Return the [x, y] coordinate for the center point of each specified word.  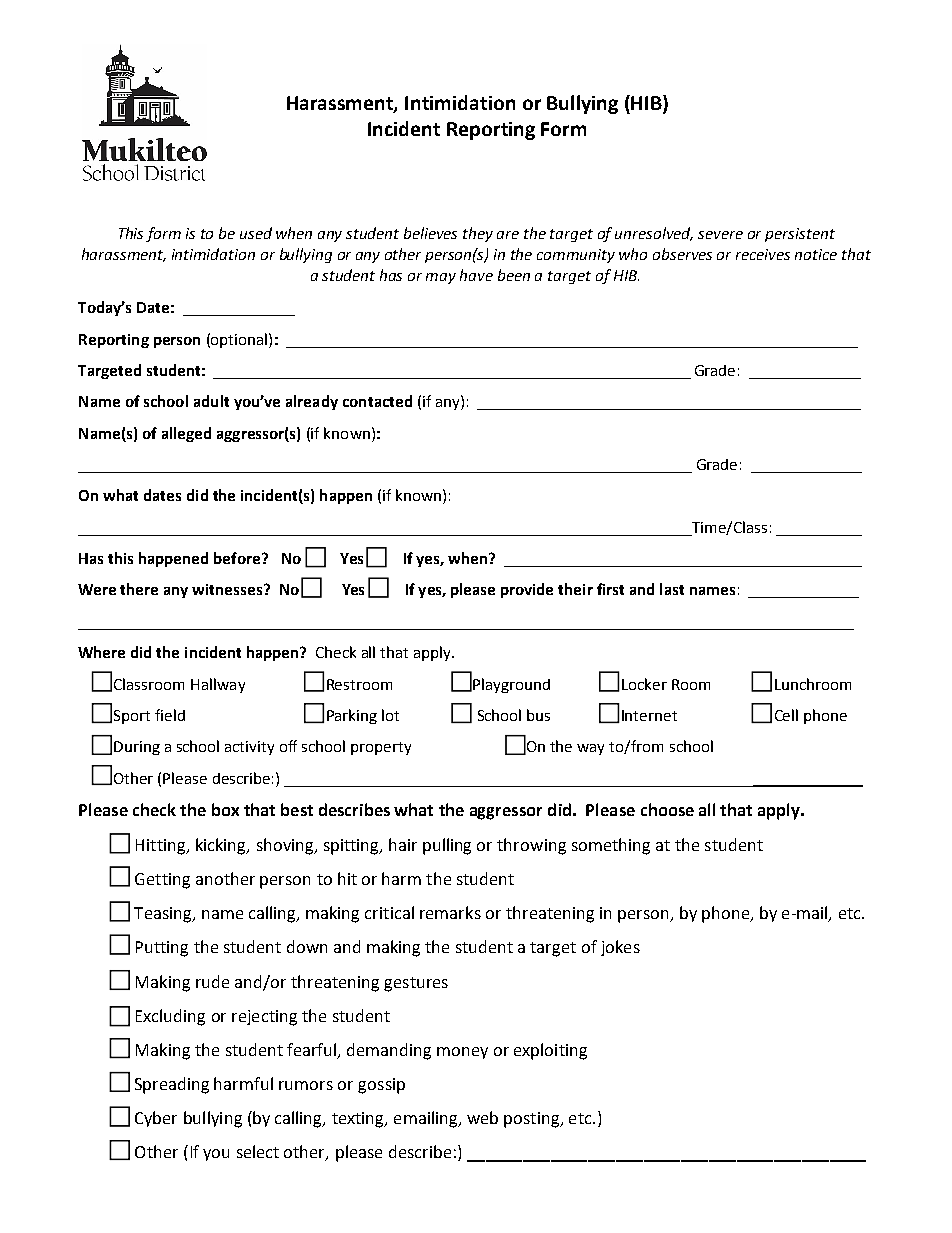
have [476, 275]
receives [763, 254]
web [482, 1117]
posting [533, 1120]
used [256, 233]
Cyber [156, 1119]
